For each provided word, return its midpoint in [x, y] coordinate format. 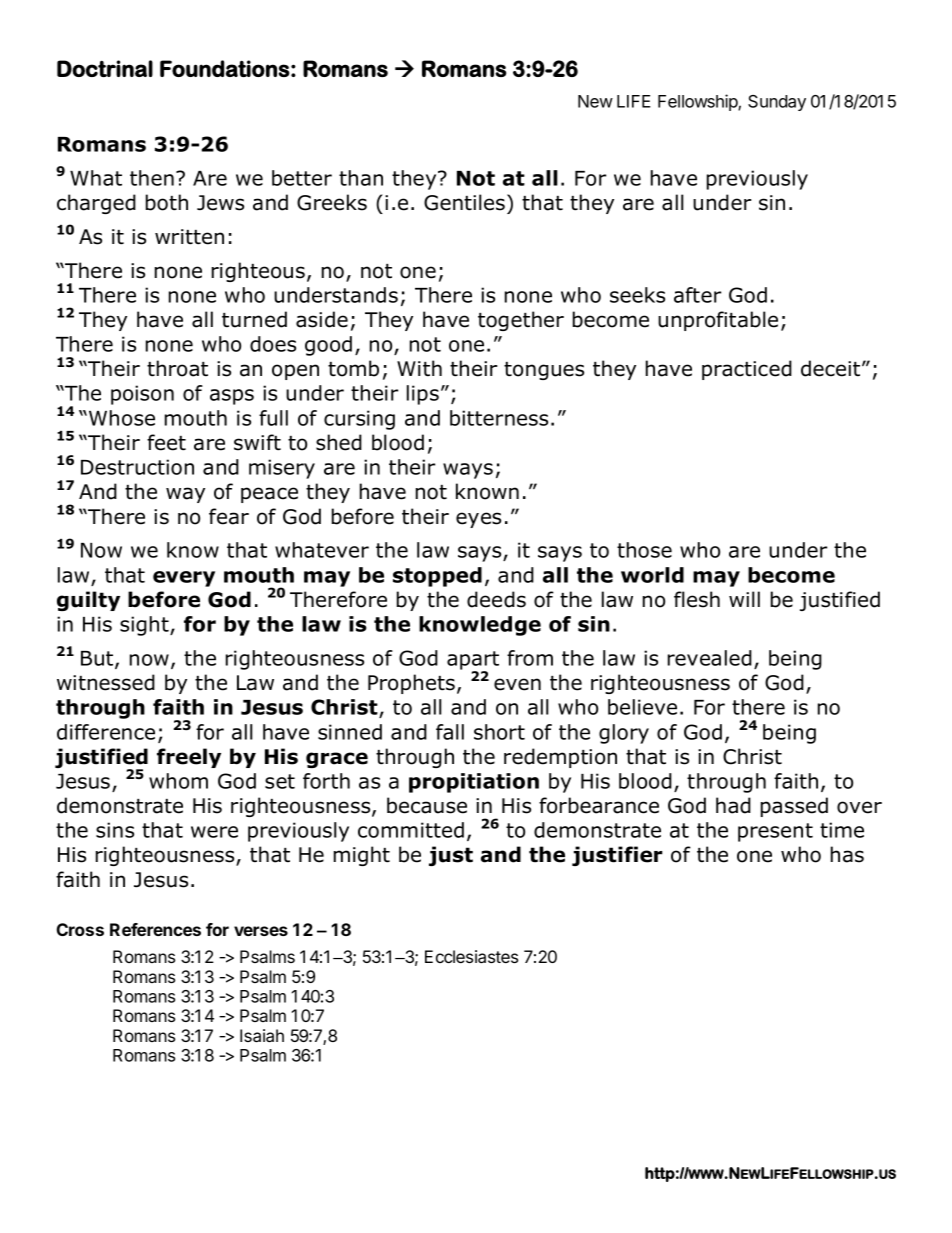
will [744, 599]
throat [177, 368]
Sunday [777, 103]
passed [794, 807]
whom [178, 781]
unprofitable [718, 321]
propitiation [474, 783]
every [184, 579]
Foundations [225, 68]
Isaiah [262, 1035]
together [521, 321]
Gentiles [466, 202]
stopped [437, 577]
